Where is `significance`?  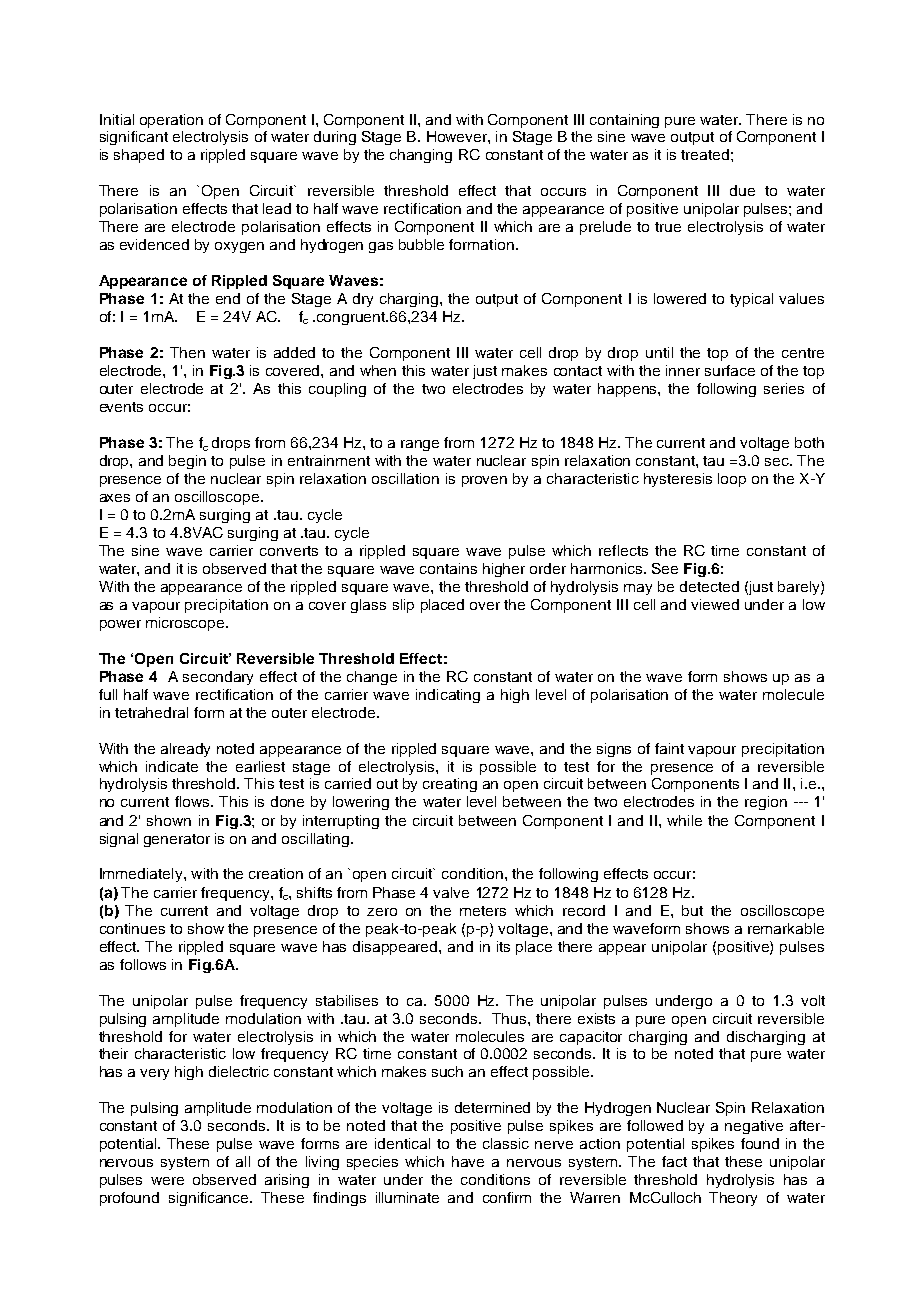 significance is located at coordinates (210, 1199).
